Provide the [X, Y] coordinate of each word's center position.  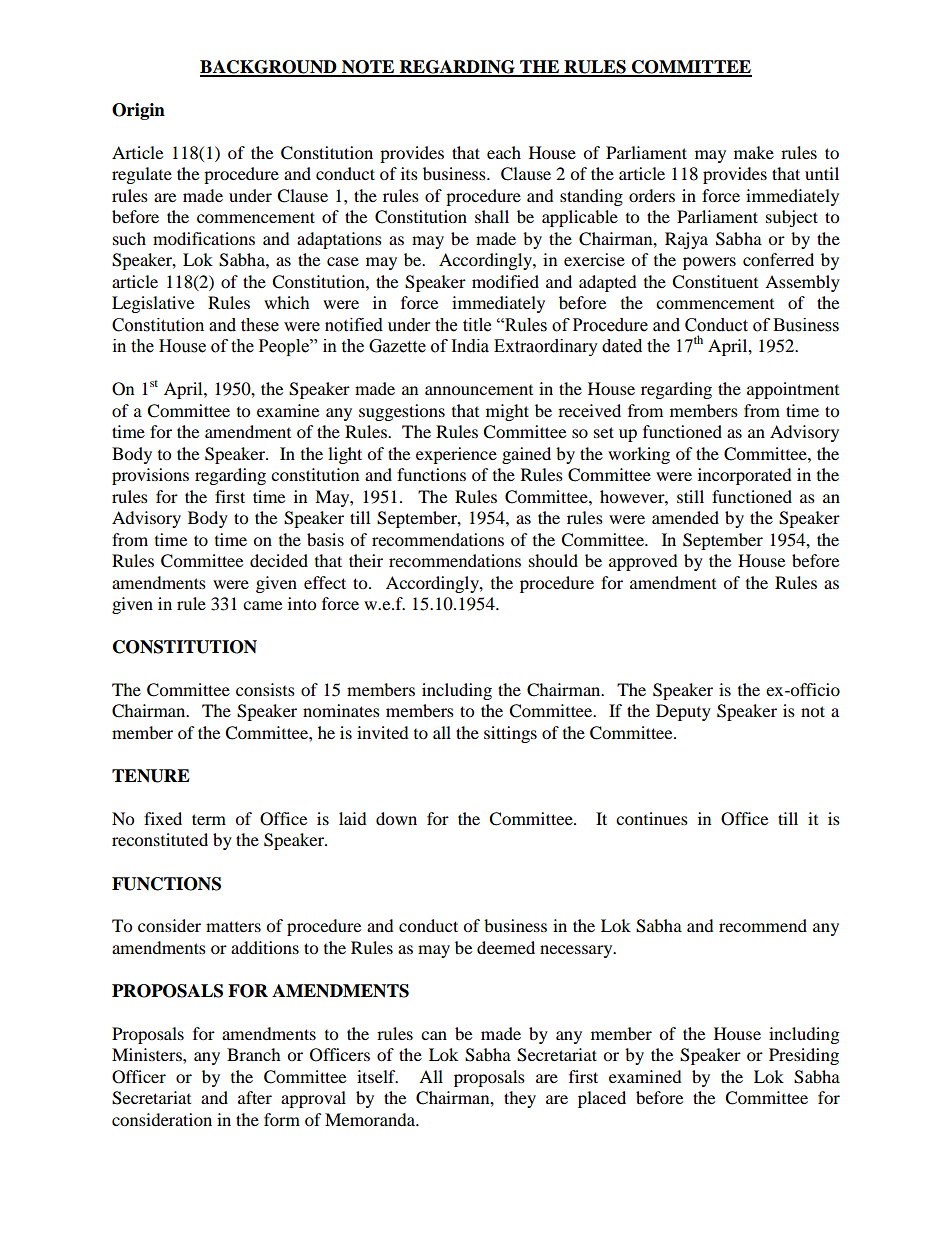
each [504, 152]
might [507, 412]
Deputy [683, 712]
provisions [150, 476]
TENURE [151, 776]
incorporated [745, 476]
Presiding [804, 1056]
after [255, 1097]
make [754, 152]
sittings [510, 734]
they [520, 1099]
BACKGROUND [269, 68]
